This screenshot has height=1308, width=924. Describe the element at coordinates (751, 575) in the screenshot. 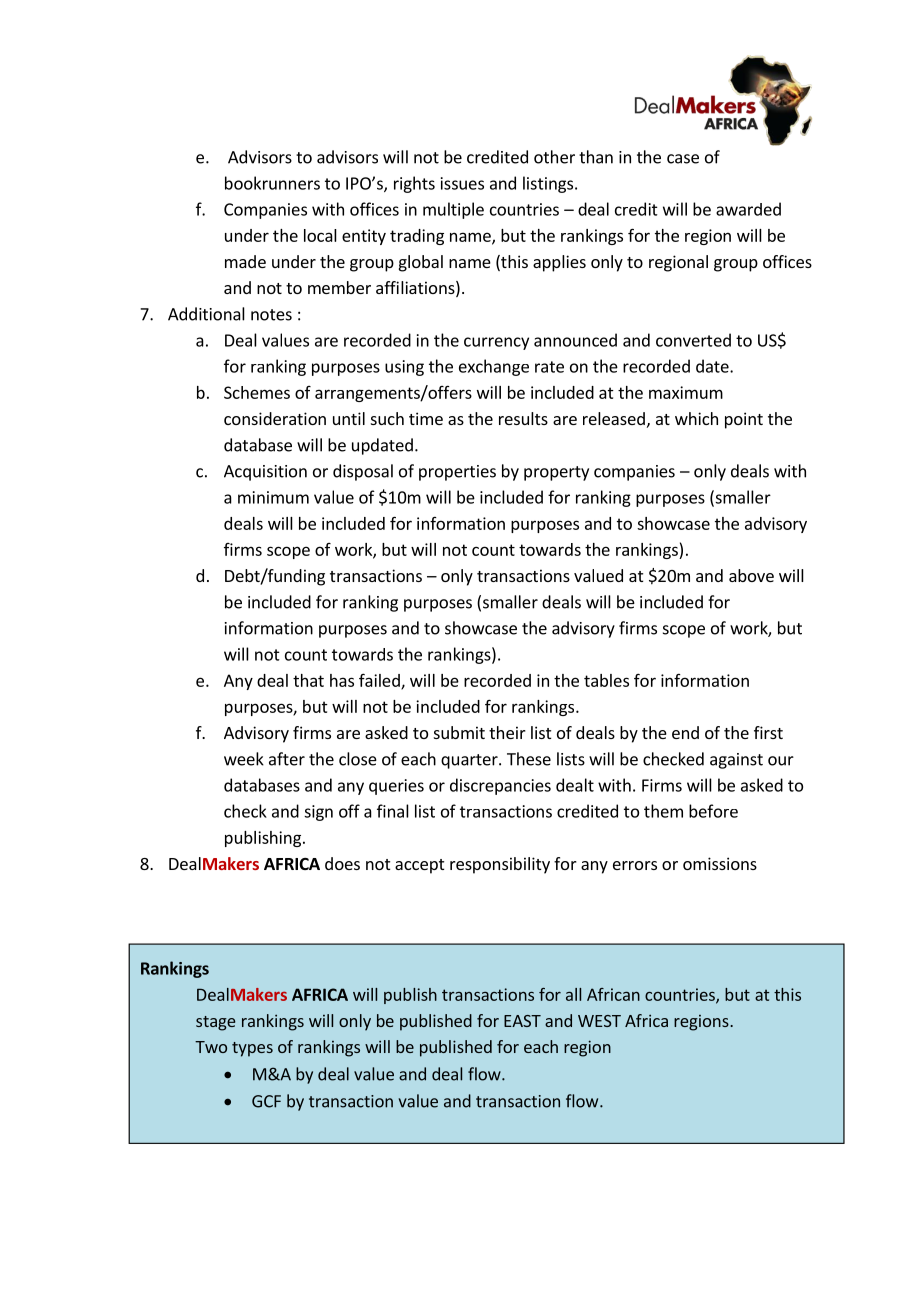

I see `above` at that location.
